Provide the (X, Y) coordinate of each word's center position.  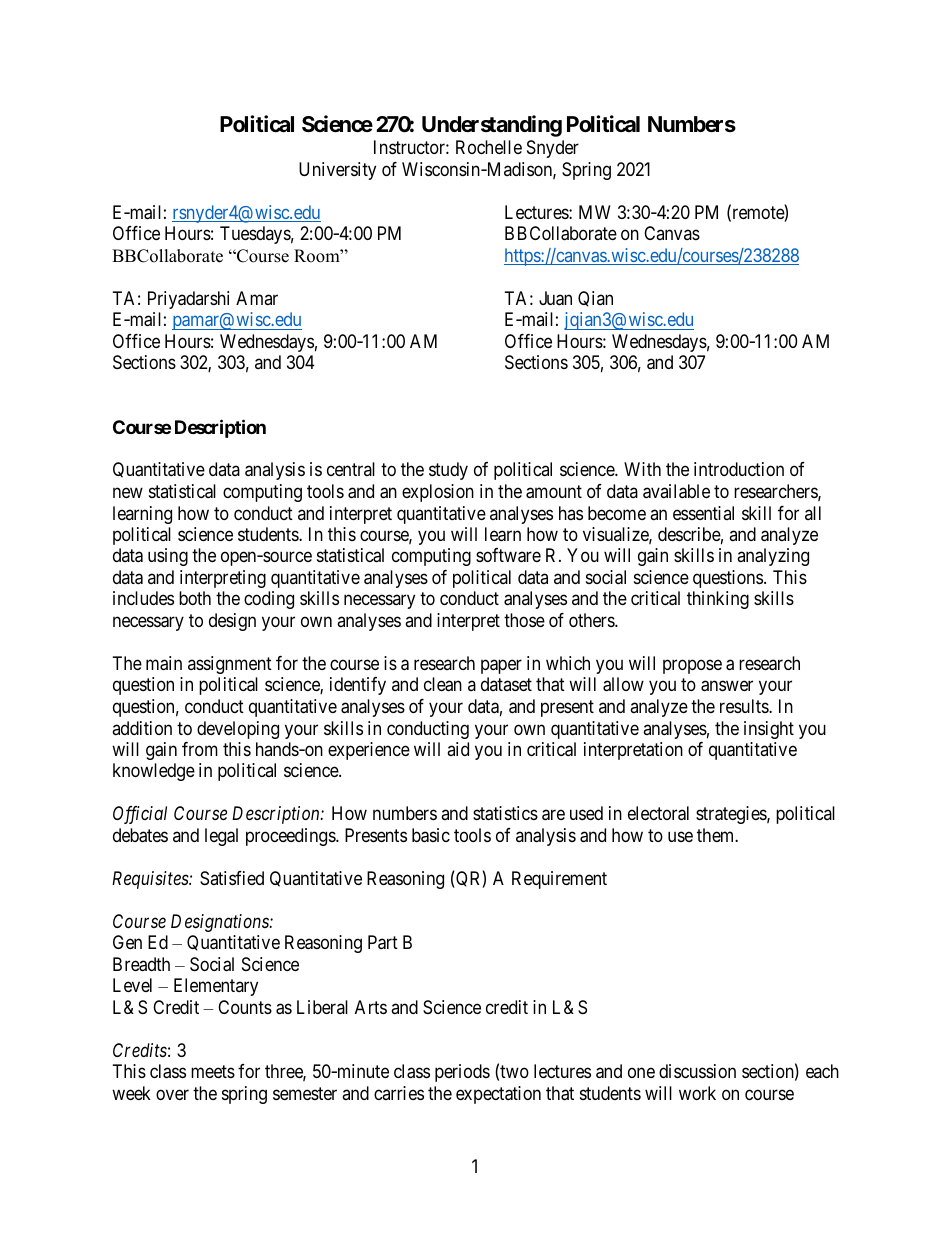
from (200, 749)
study (448, 471)
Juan (555, 298)
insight (769, 730)
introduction (739, 469)
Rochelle (489, 147)
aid (458, 749)
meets (213, 1072)
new (128, 493)
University (337, 171)
